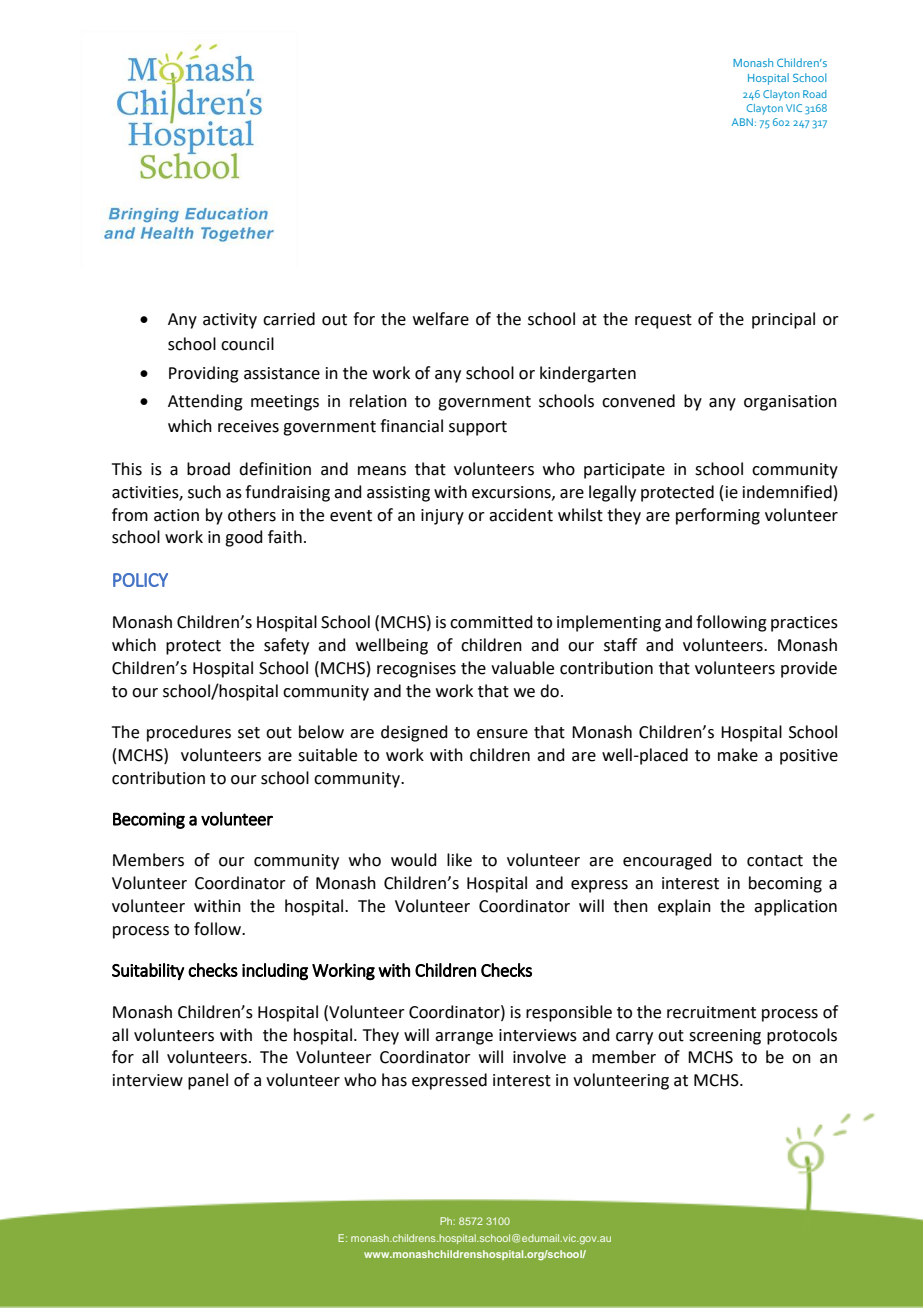  I want to click on screening, so click(725, 1037).
